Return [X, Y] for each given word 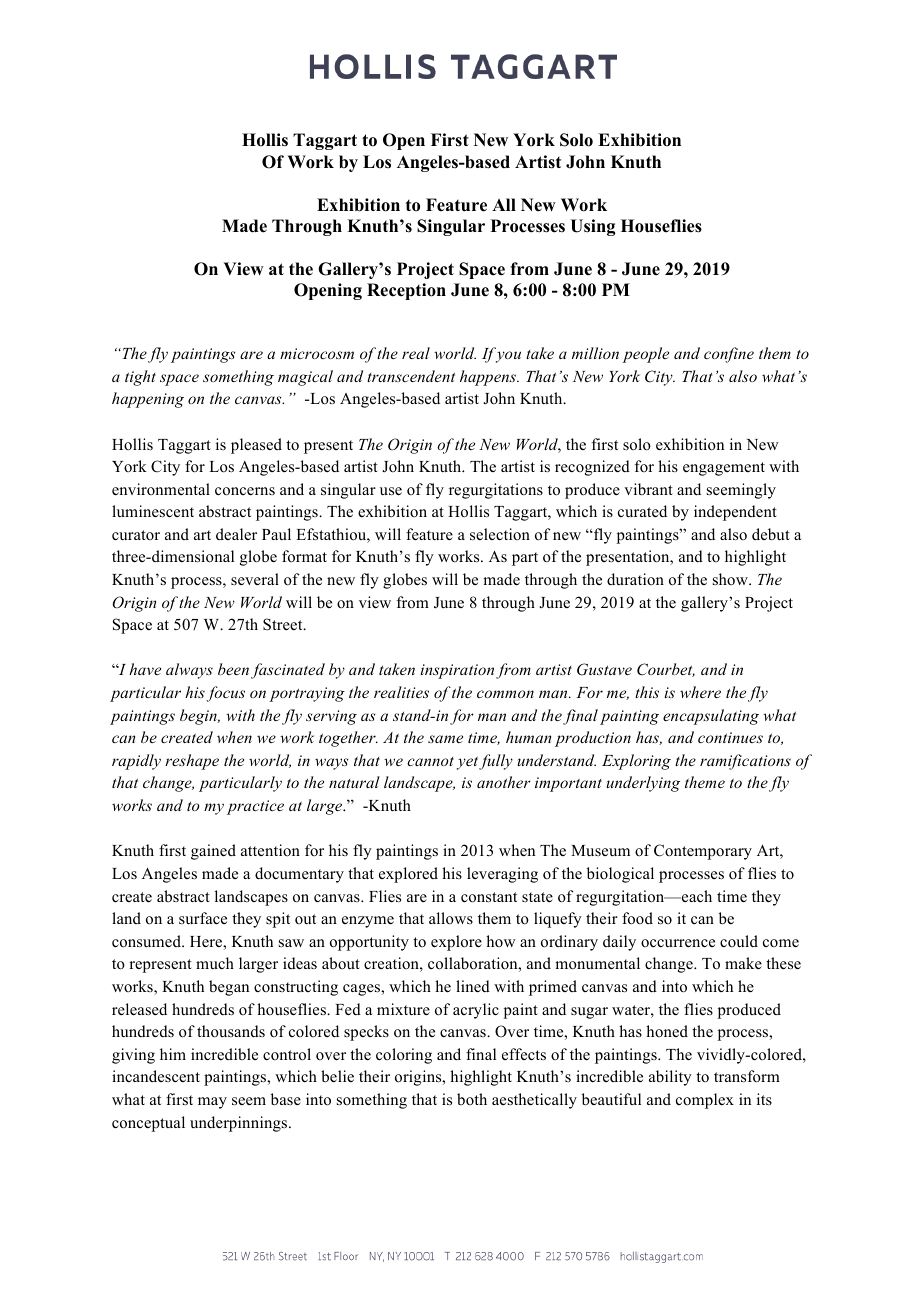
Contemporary [703, 852]
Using [592, 227]
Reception [406, 291]
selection [500, 534]
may [212, 1103]
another [504, 782]
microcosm [317, 353]
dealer [236, 534]
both [472, 1099]
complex [705, 1101]
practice [255, 807]
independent [735, 513]
